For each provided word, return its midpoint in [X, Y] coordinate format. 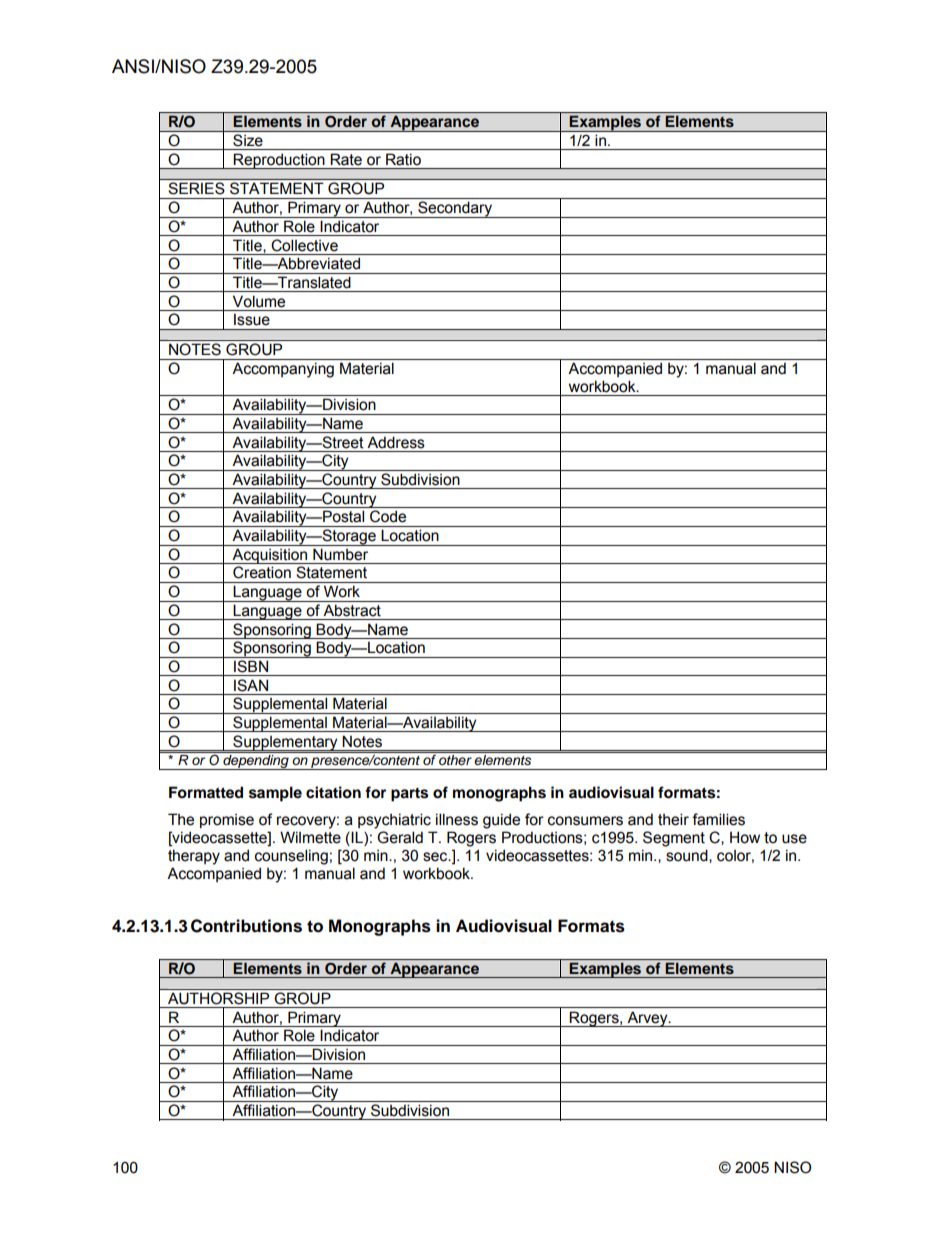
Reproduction [279, 161]
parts [409, 795]
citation [333, 792]
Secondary [455, 209]
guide [501, 821]
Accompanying [283, 370]
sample [275, 794]
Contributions [246, 926]
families [718, 819]
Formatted [206, 792]
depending [256, 762]
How [745, 837]
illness [457, 819]
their [673, 819]
